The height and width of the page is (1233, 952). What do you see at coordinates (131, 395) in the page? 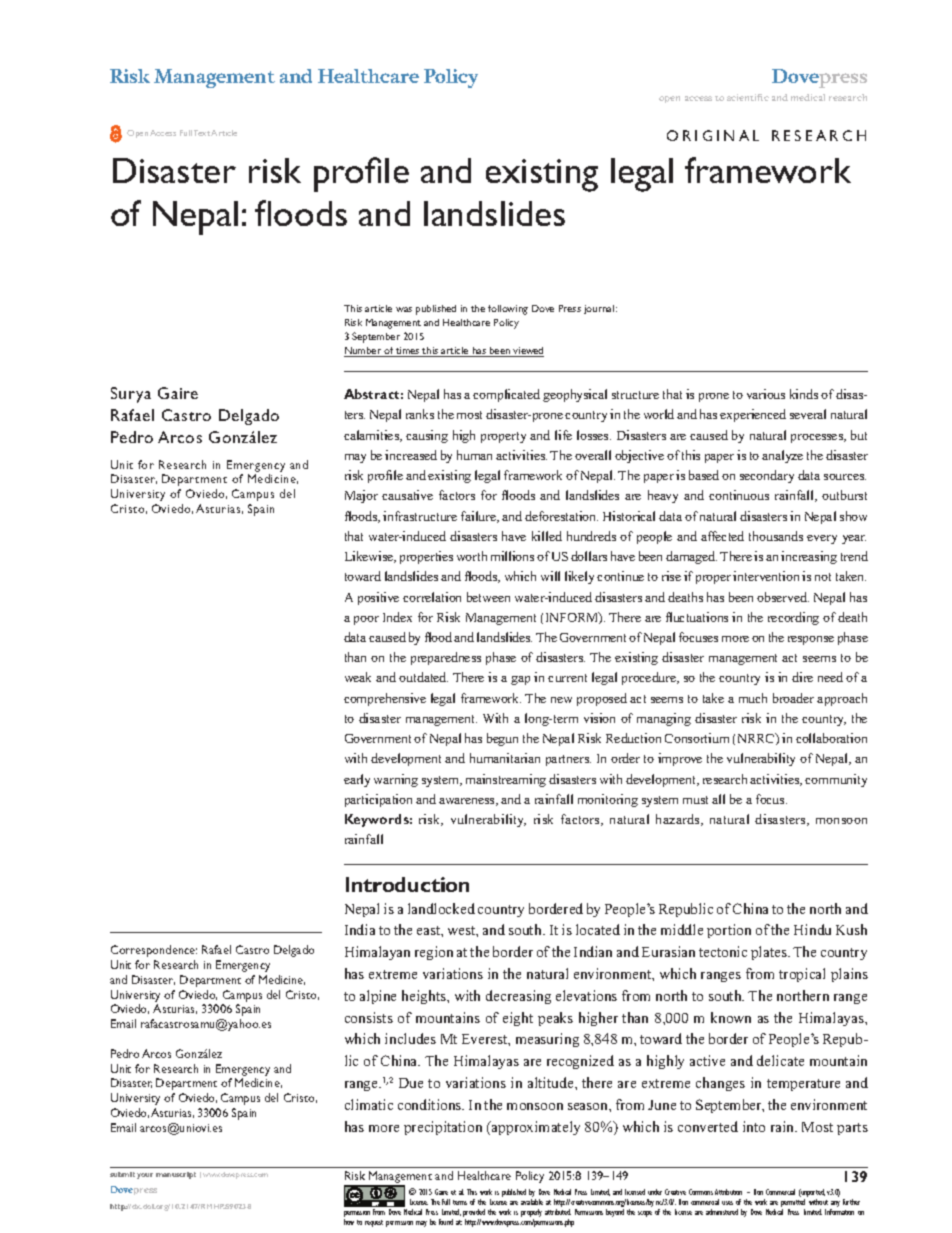
I see `Surya` at bounding box center [131, 395].
